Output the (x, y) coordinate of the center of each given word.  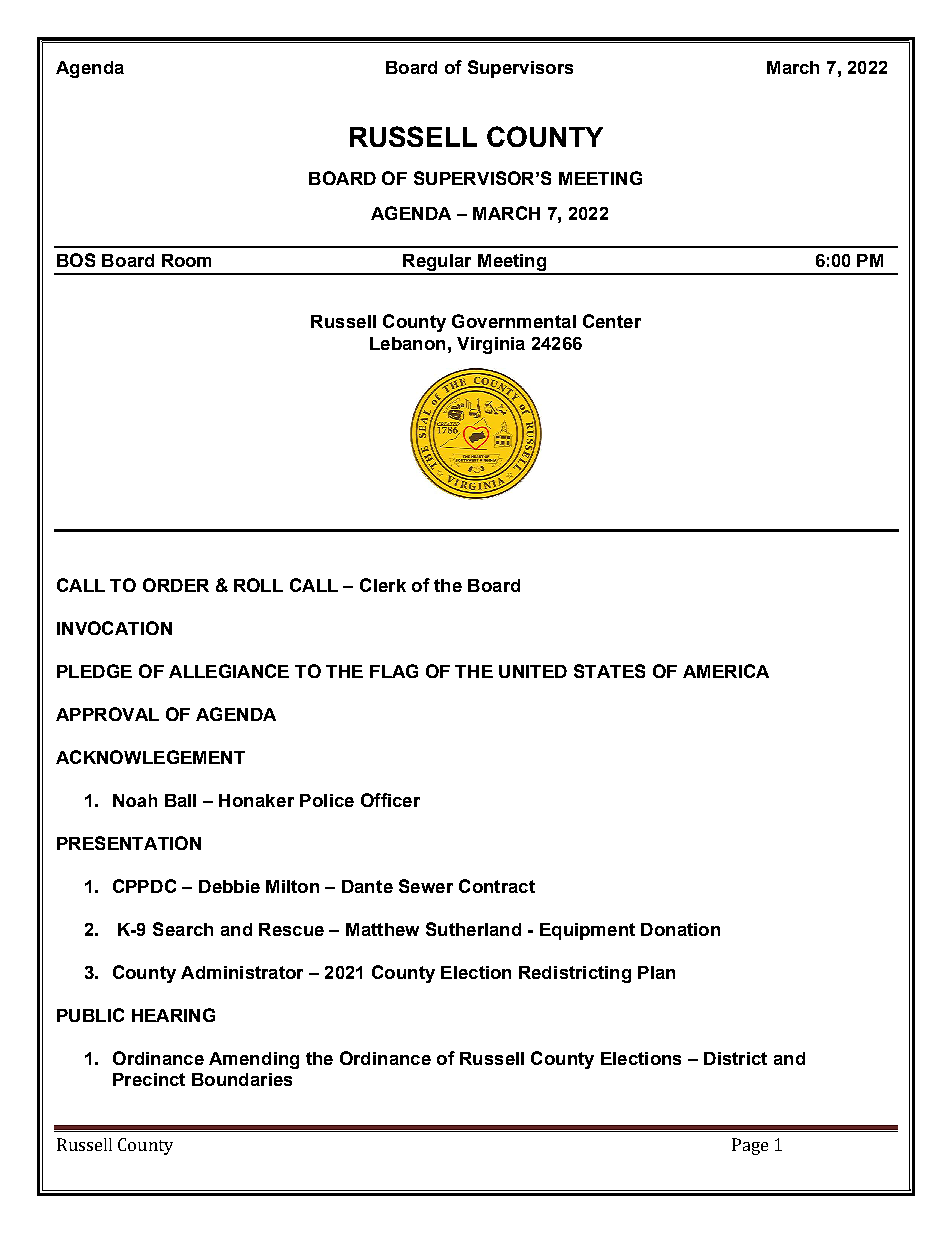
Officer (390, 800)
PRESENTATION (129, 843)
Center (612, 321)
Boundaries (242, 1079)
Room (186, 260)
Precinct (149, 1079)
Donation (680, 929)
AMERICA (726, 671)
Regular (437, 264)
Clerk (383, 585)
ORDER (176, 585)
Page (750, 1146)
